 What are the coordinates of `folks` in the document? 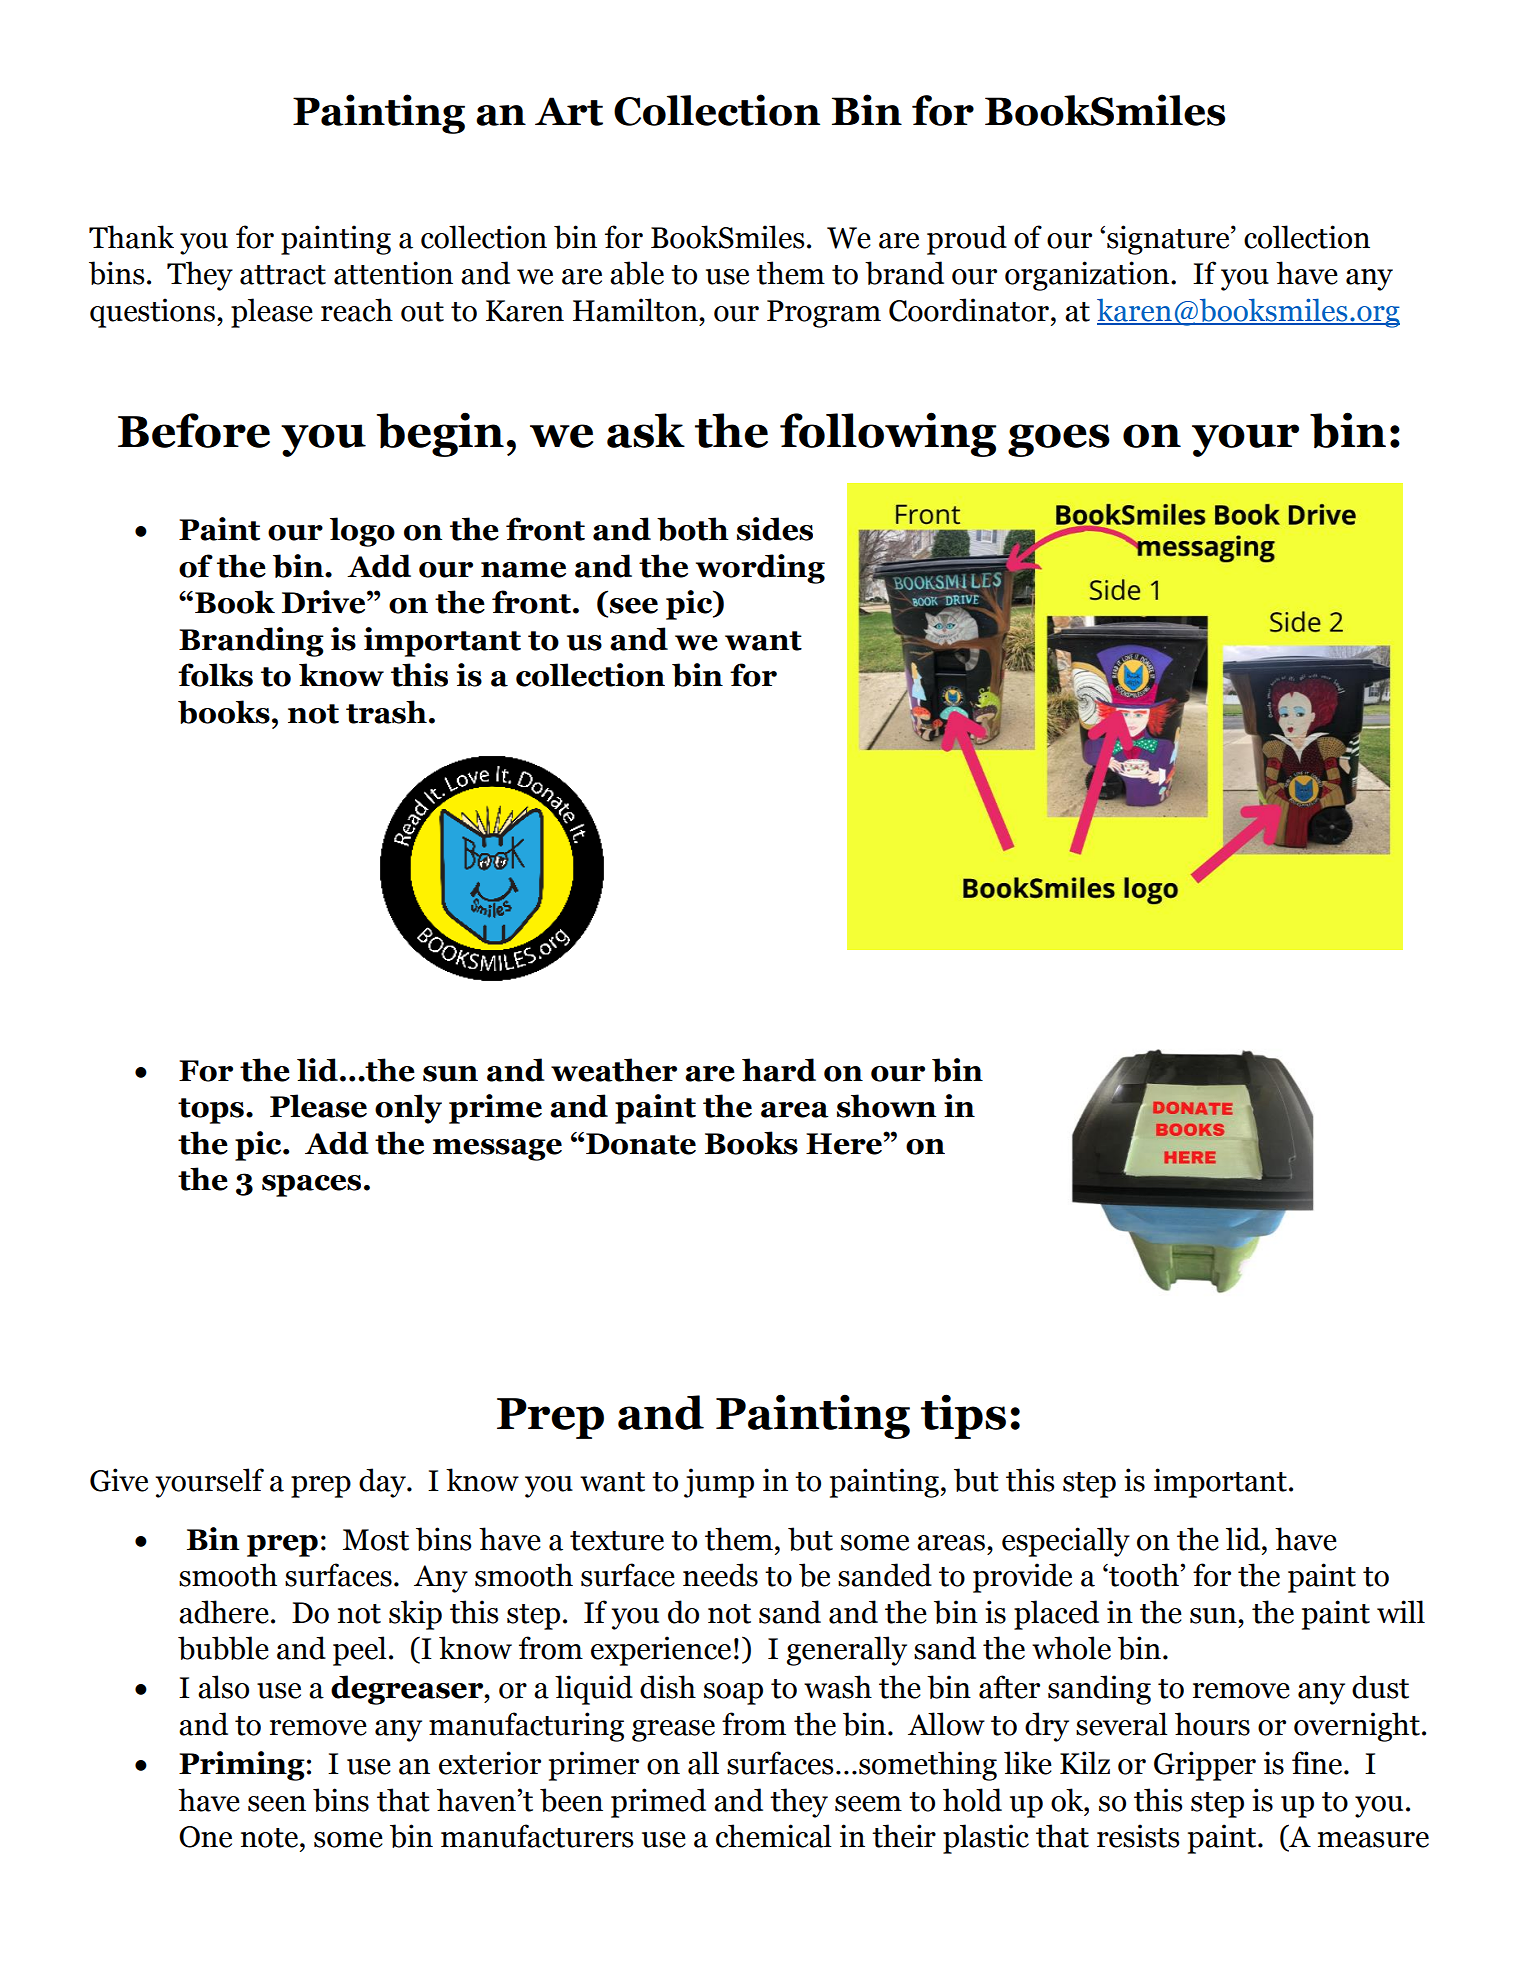 It's located at (215, 675).
